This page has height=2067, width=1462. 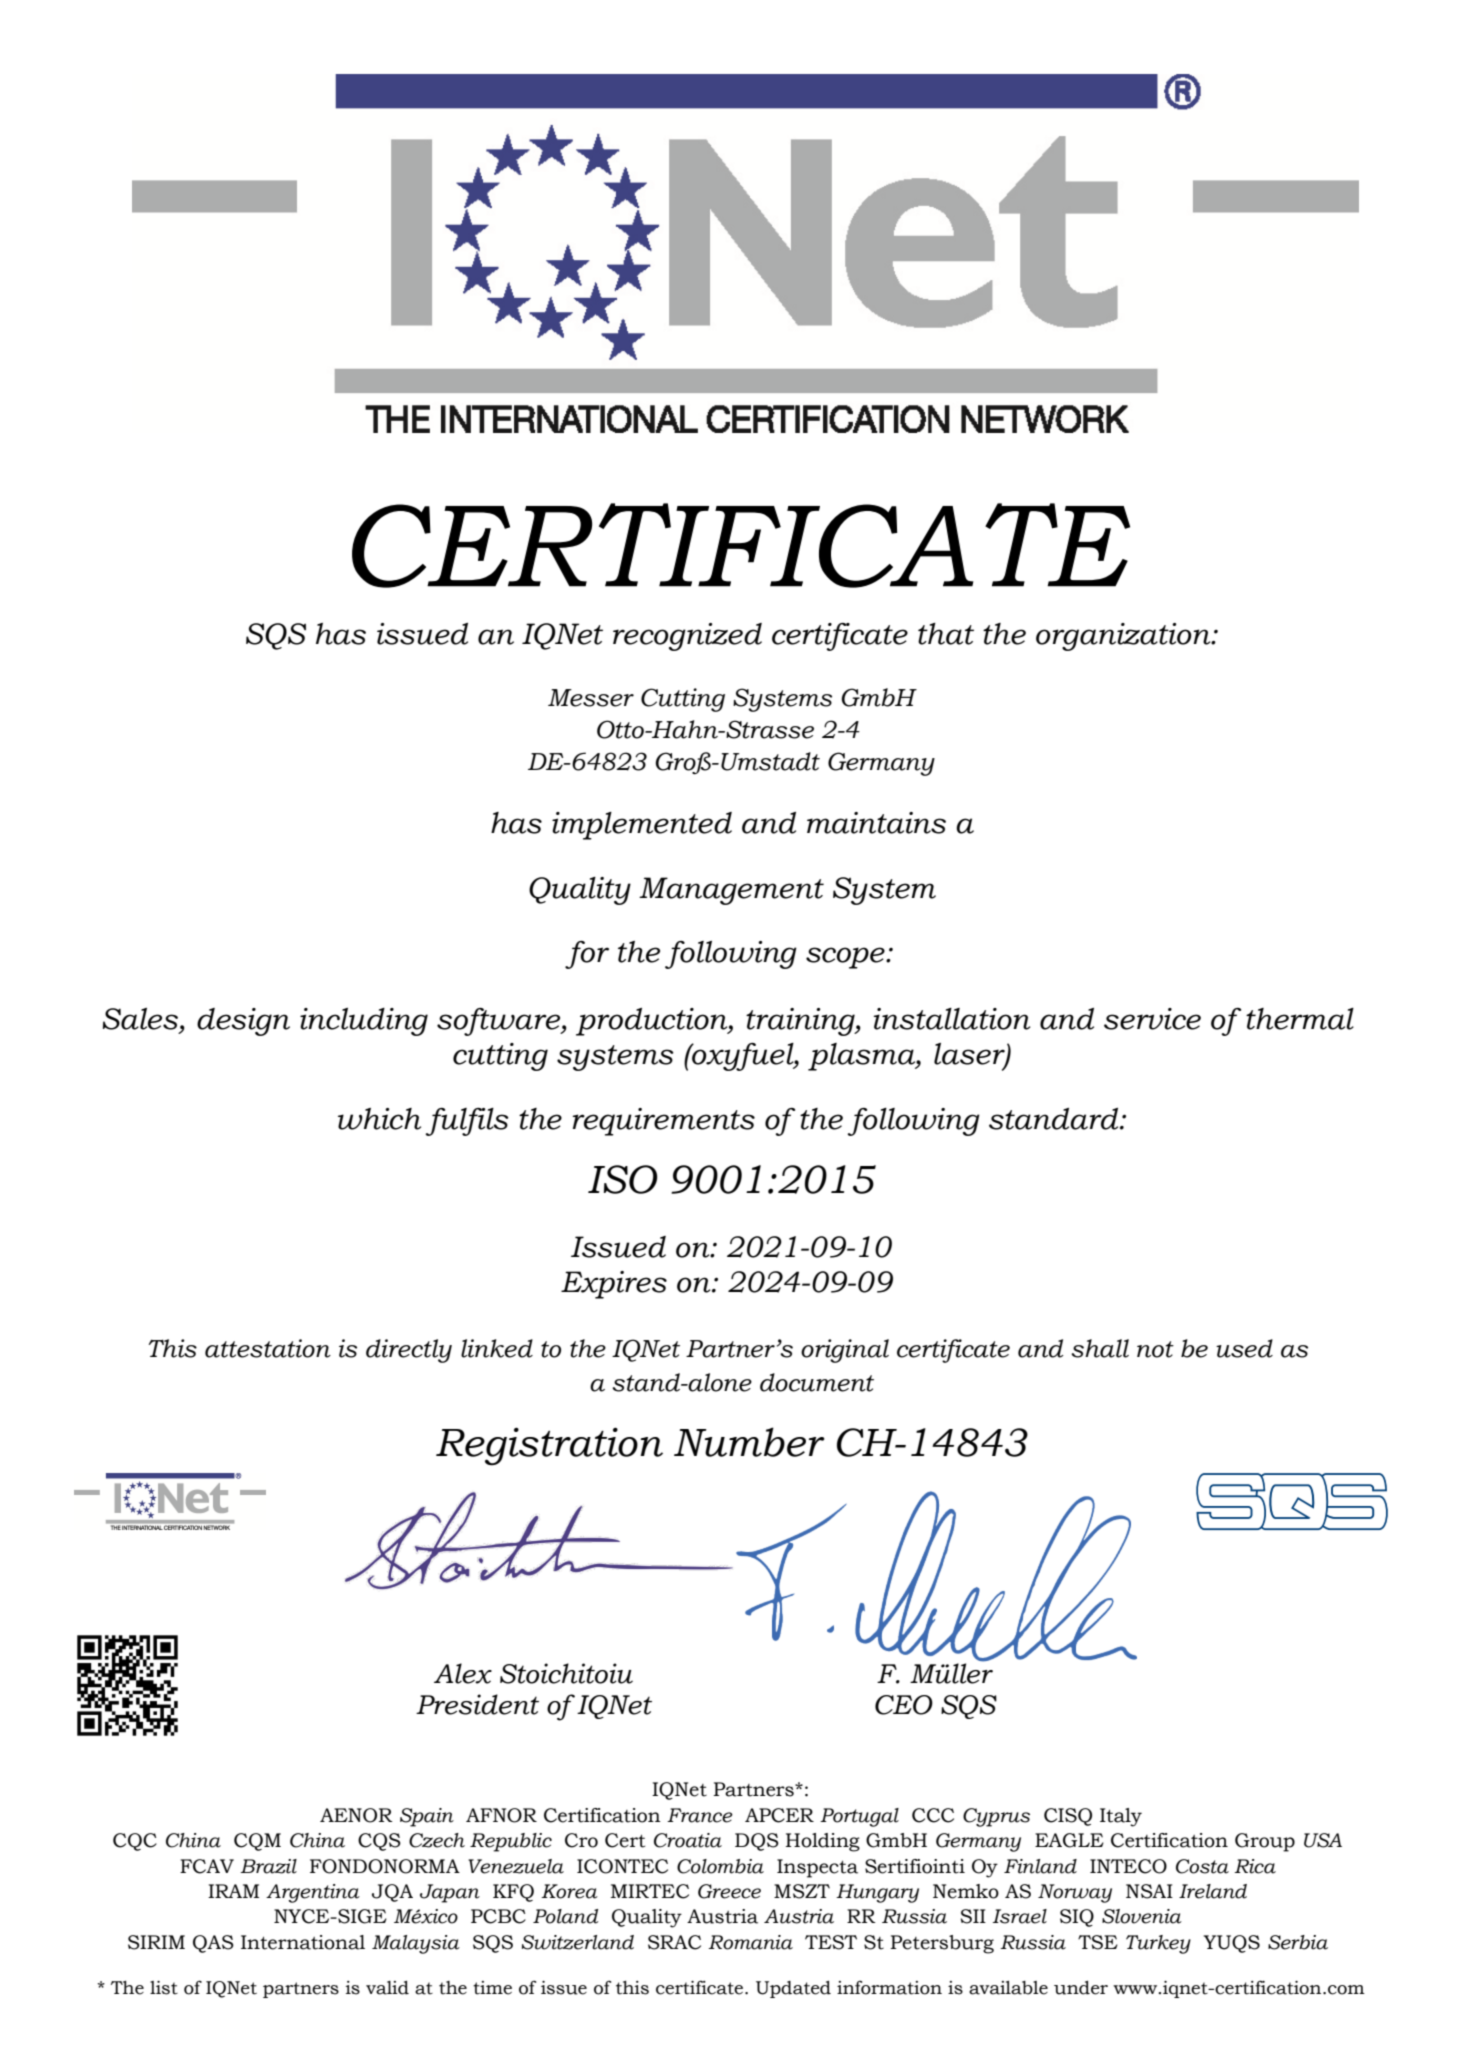 I want to click on Expires, so click(x=614, y=1285).
